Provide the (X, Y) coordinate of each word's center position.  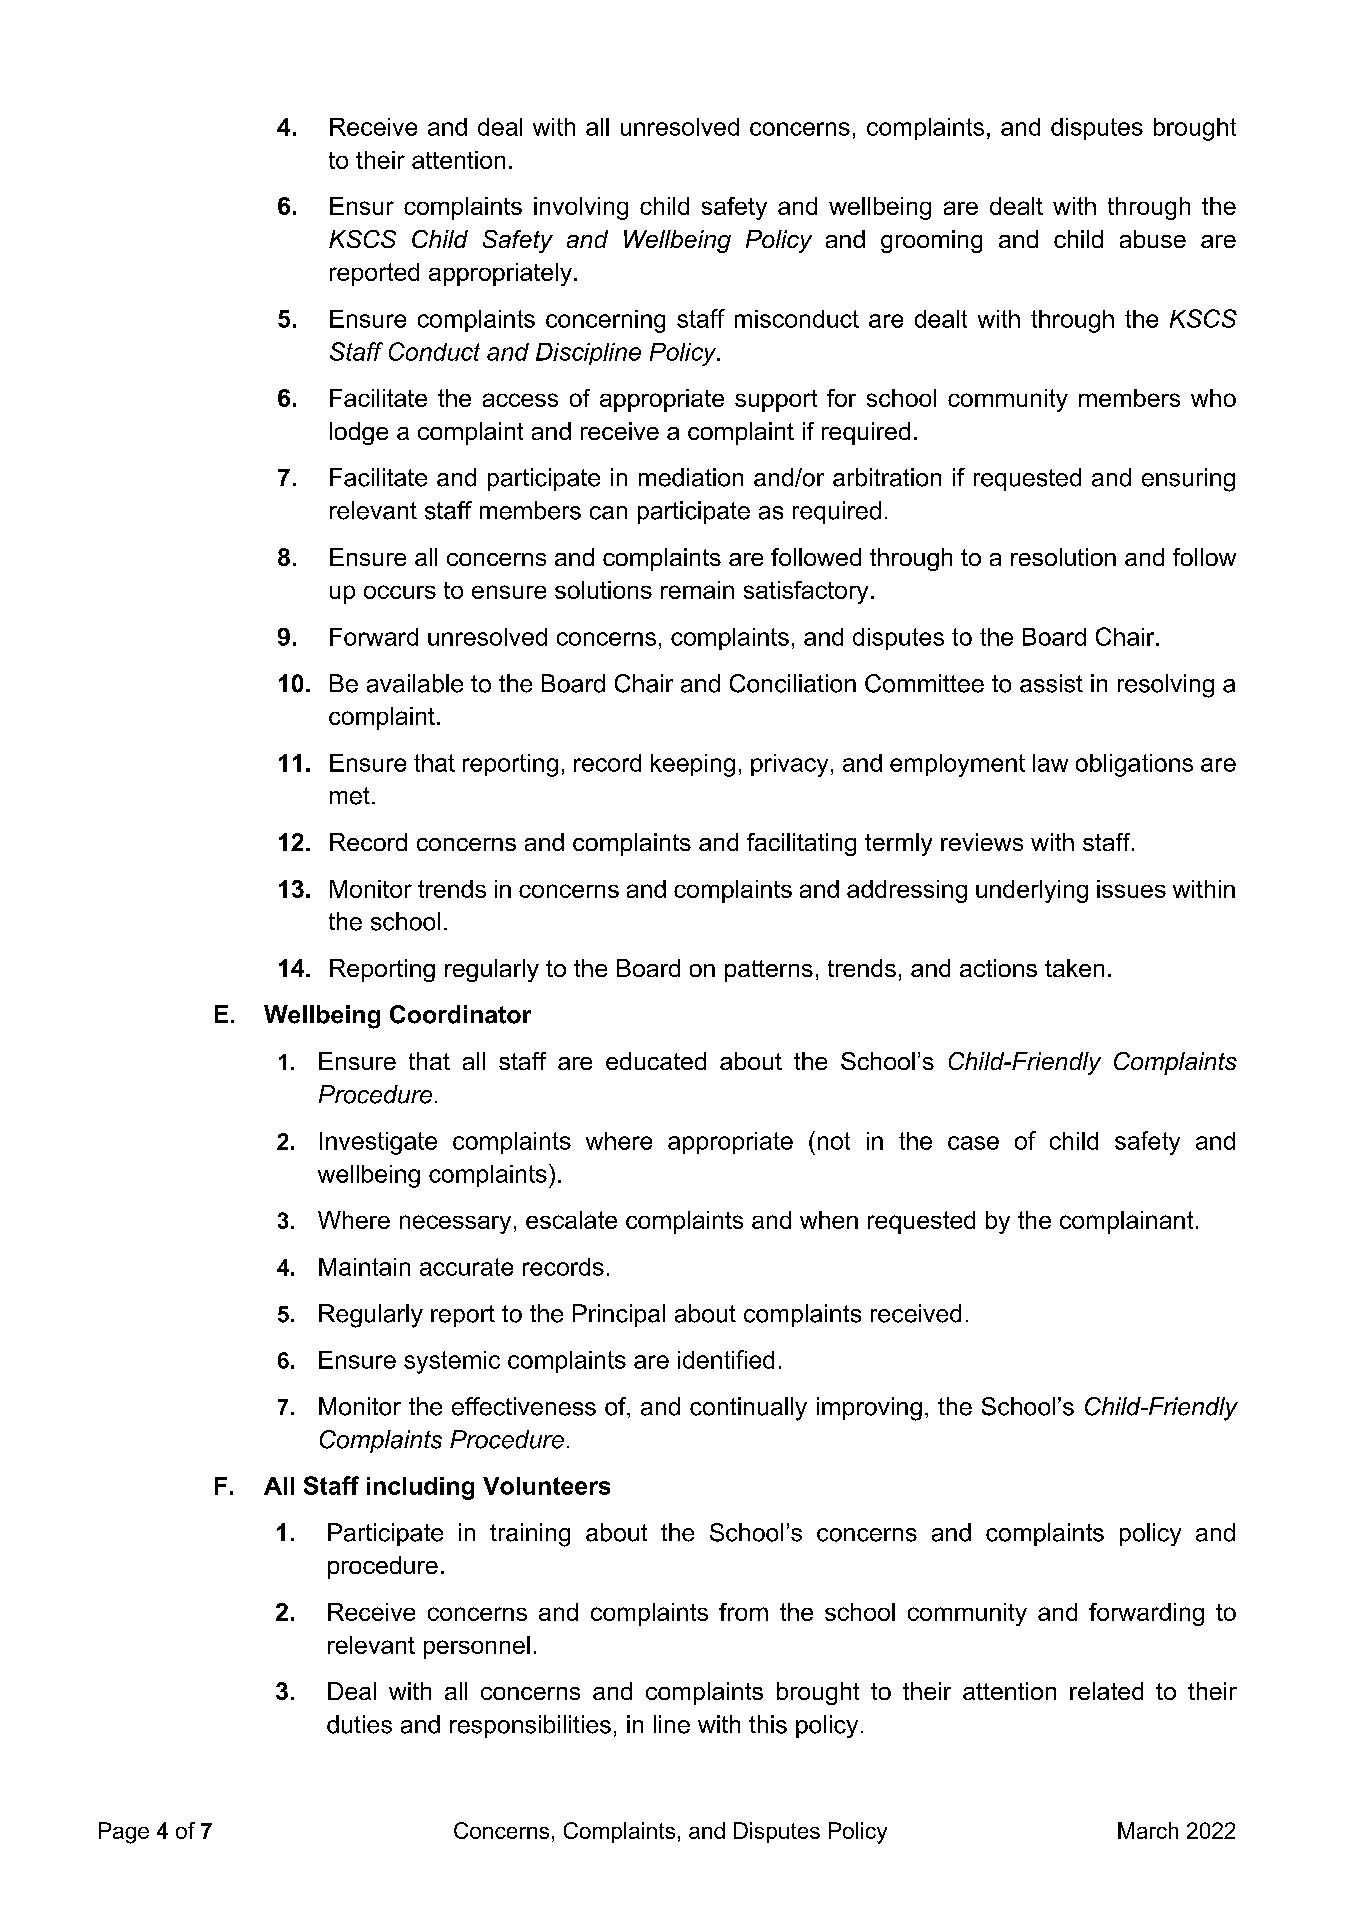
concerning (605, 321)
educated (656, 1061)
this (768, 1724)
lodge (359, 433)
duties (359, 1724)
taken (1074, 968)
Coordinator (460, 1014)
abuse (1153, 239)
